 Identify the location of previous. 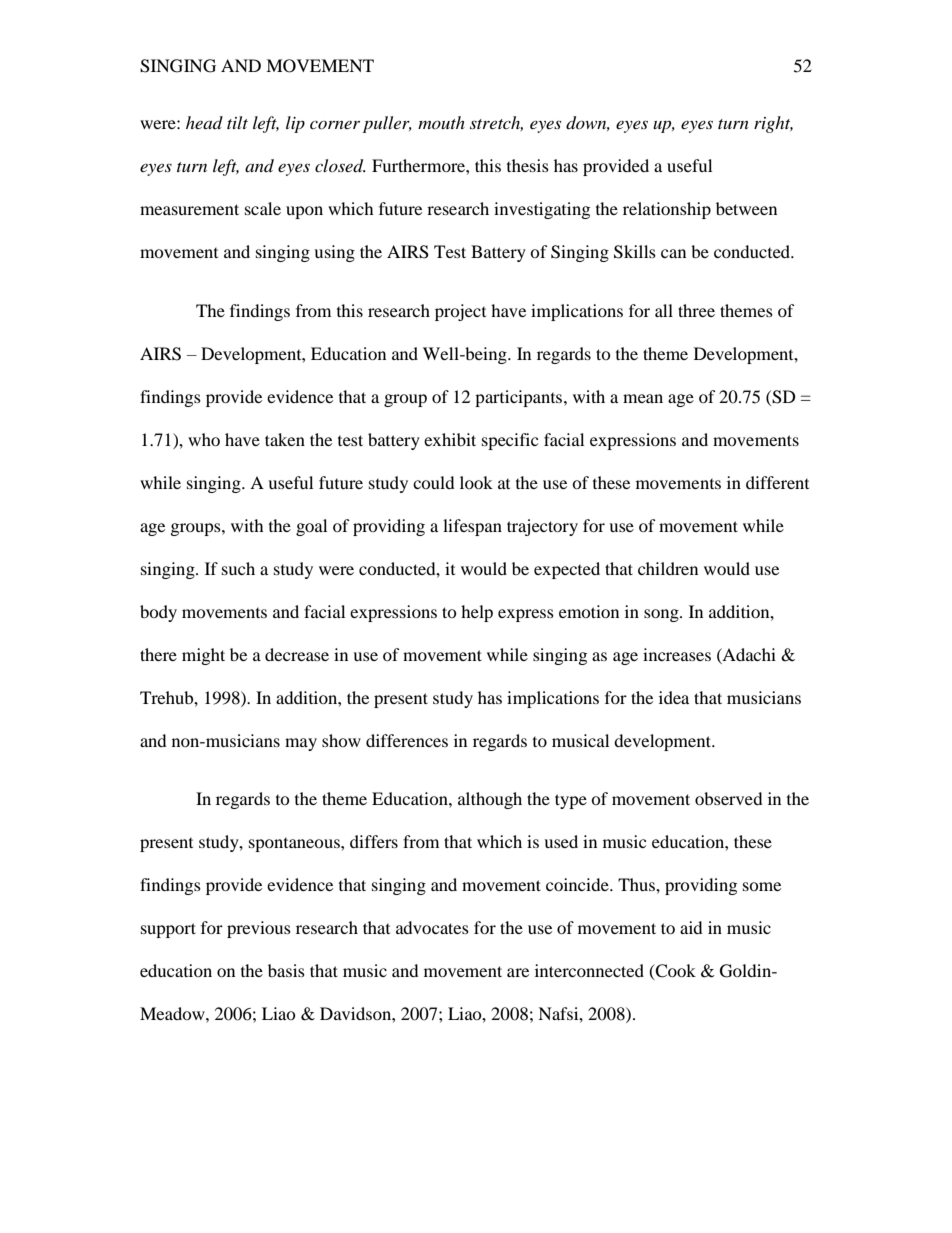
(259, 929).
